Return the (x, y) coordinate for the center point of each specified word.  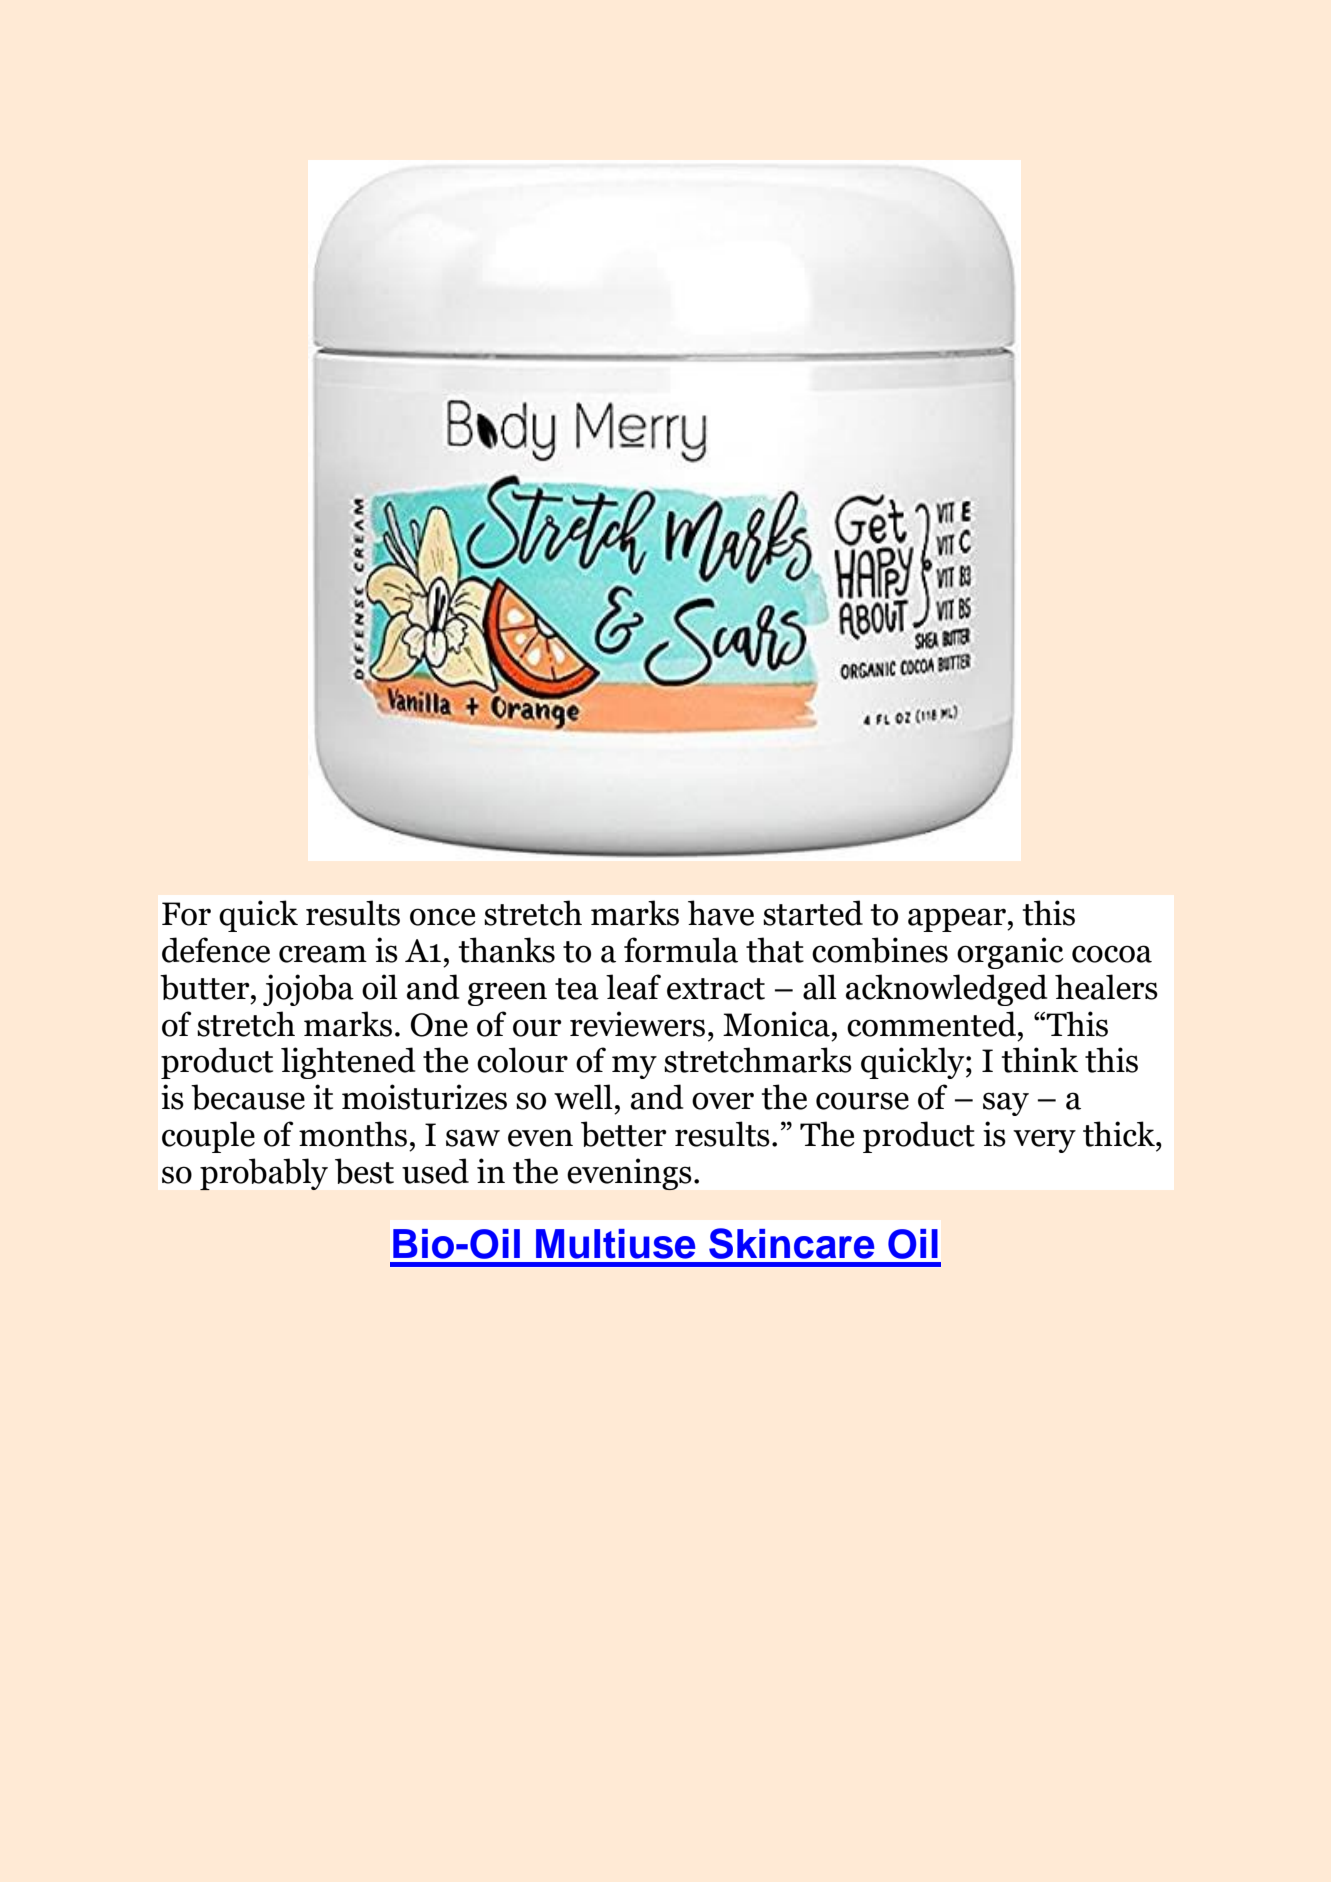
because (248, 1097)
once (443, 917)
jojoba (308, 990)
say (1006, 1104)
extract (716, 989)
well (583, 1097)
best (364, 1171)
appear (958, 920)
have (721, 913)
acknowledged (946, 990)
